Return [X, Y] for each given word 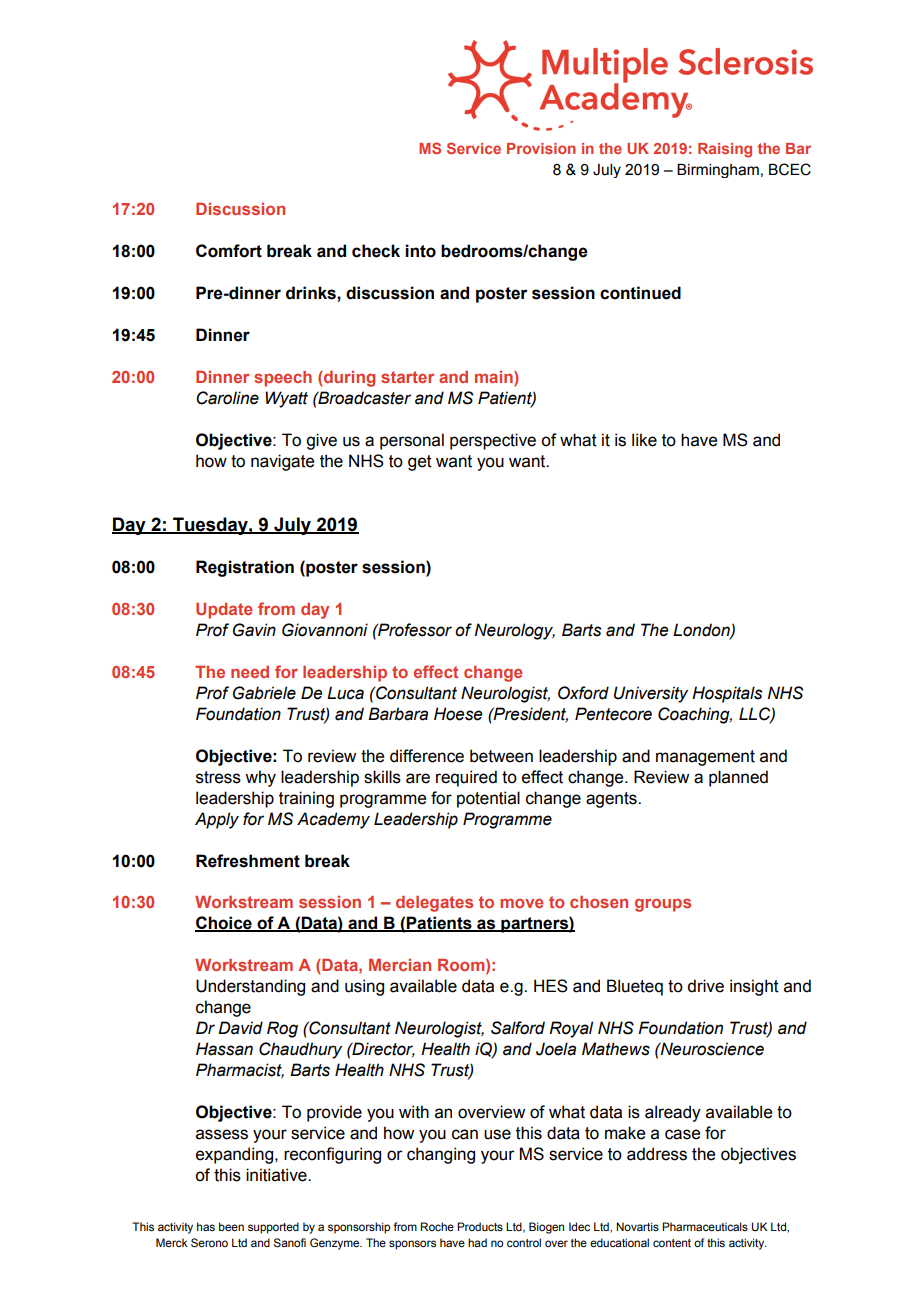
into [420, 251]
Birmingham [718, 171]
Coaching [695, 715]
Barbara [398, 714]
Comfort [229, 251]
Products [480, 1226]
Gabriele [264, 693]
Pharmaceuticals [705, 1226]
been [231, 1226]
